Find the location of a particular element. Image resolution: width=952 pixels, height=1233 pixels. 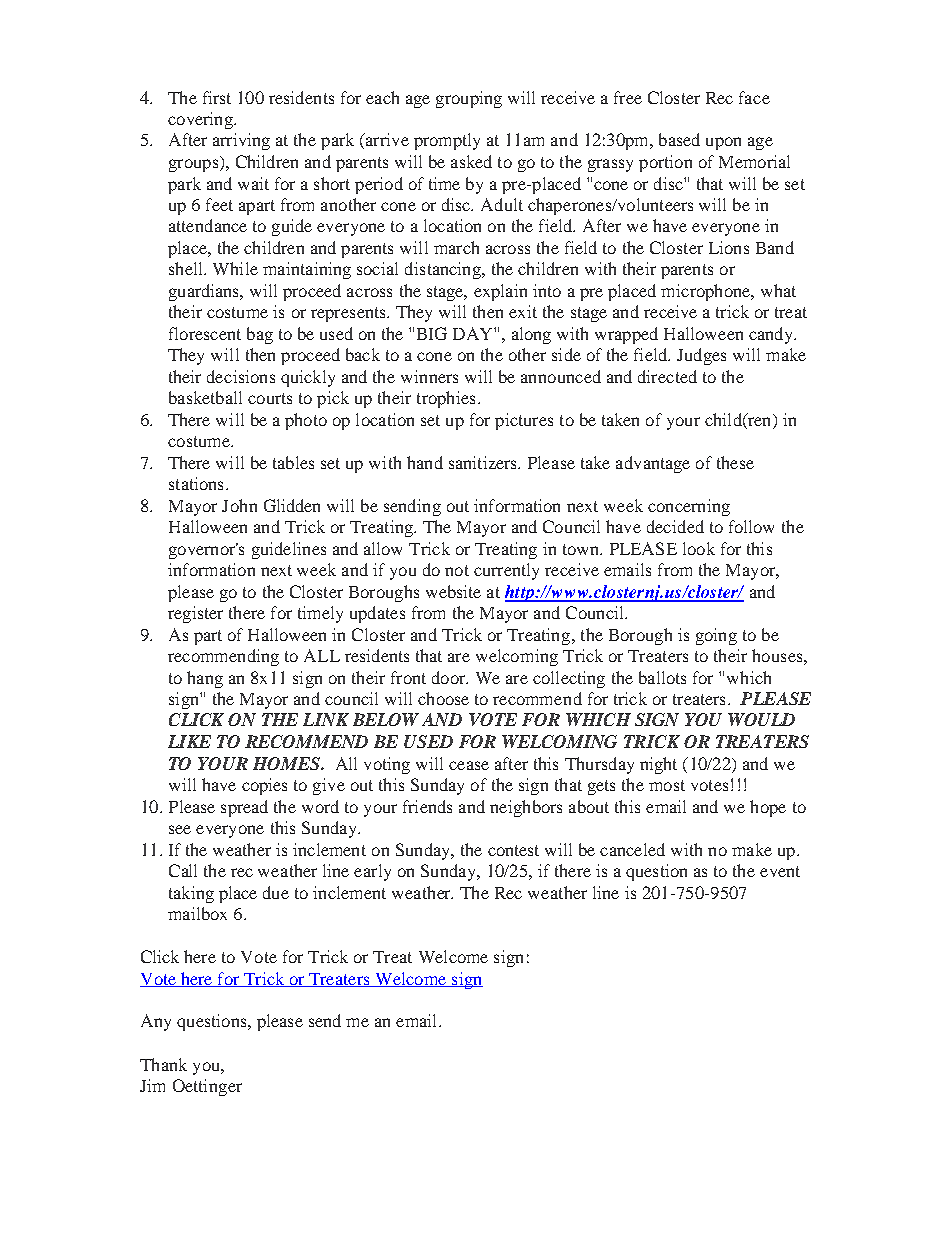

friends is located at coordinates (427, 806).
